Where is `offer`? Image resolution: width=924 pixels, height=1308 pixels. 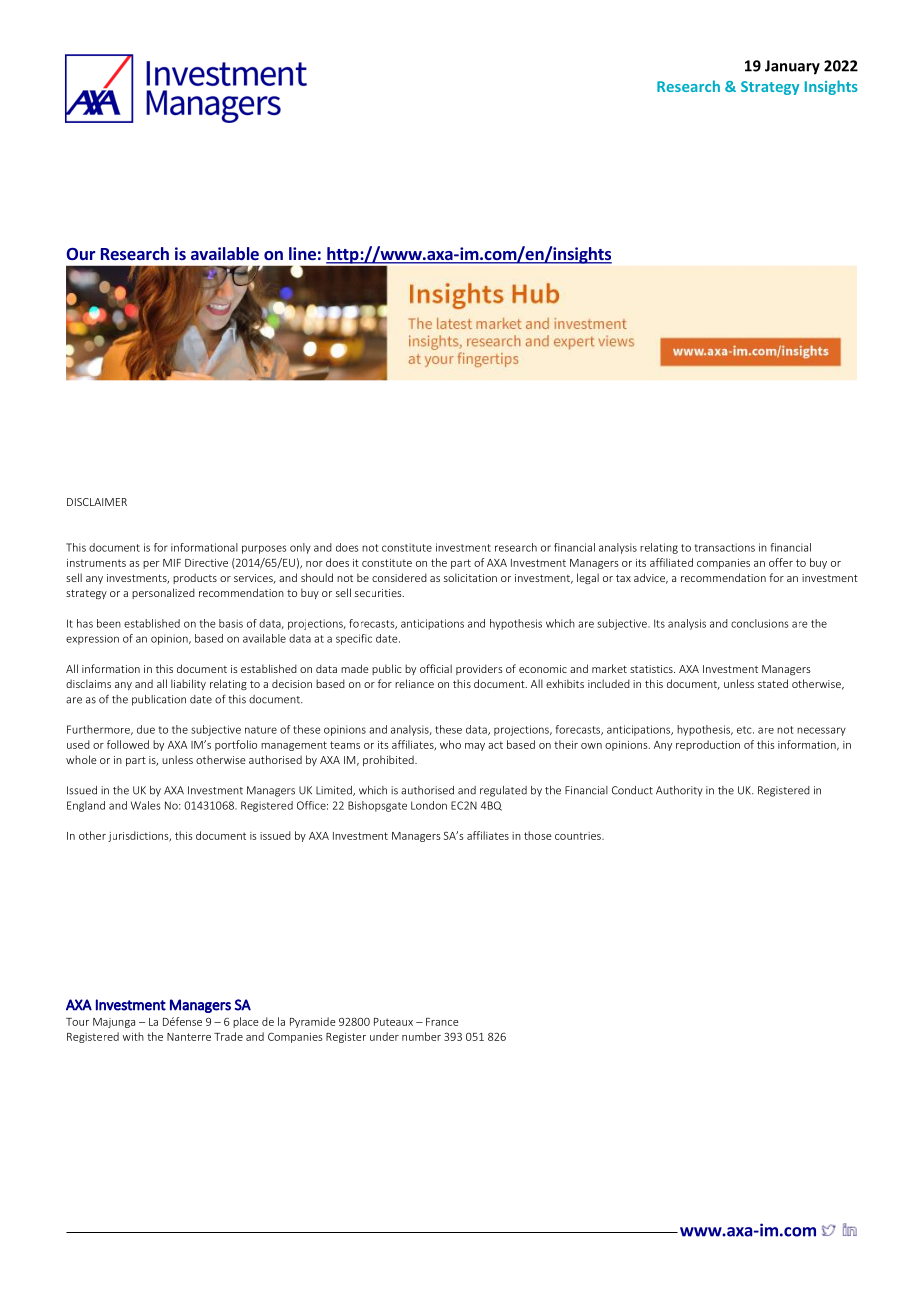 offer is located at coordinates (781, 562).
